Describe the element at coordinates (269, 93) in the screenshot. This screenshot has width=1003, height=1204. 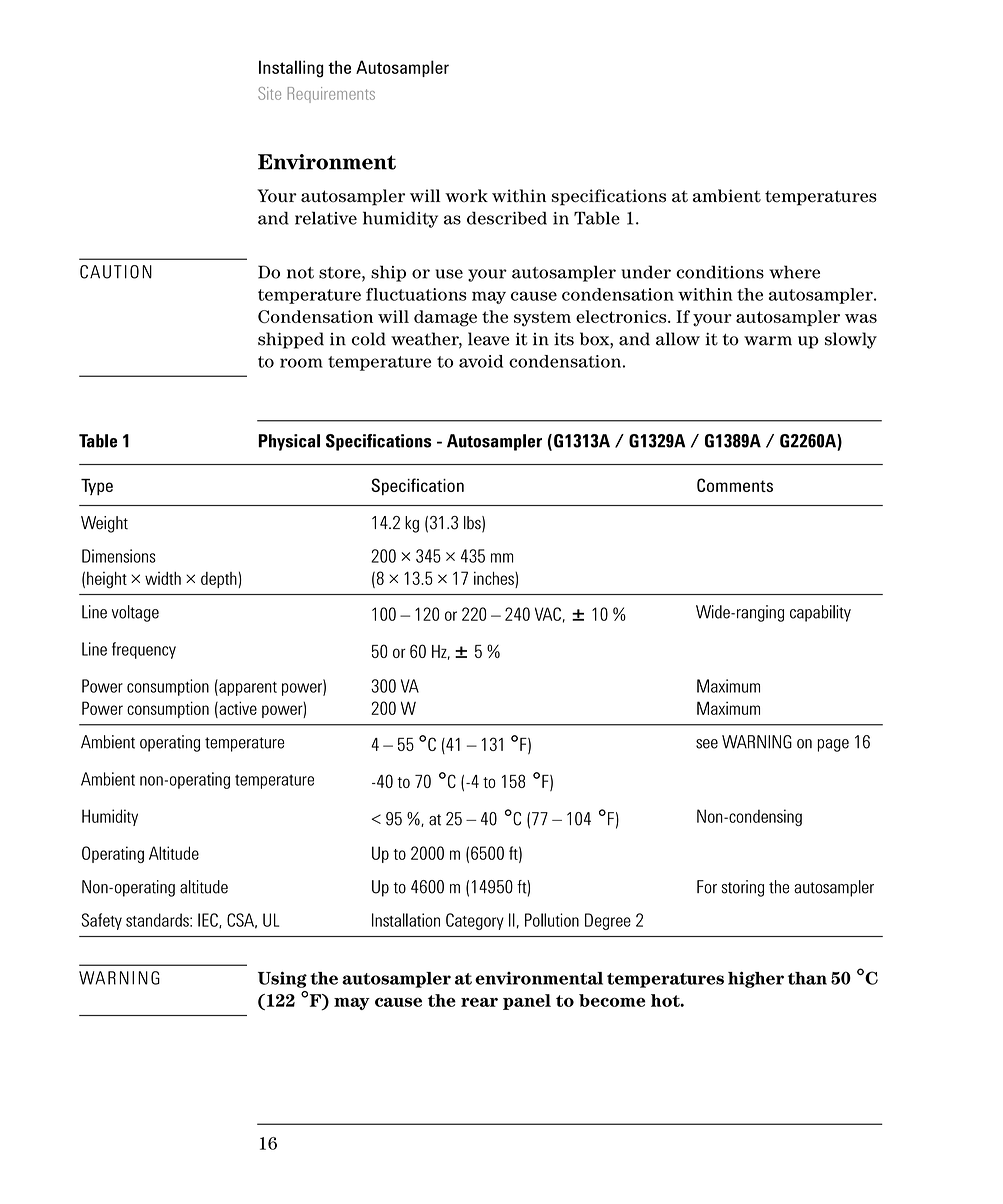
I see `Site` at that location.
